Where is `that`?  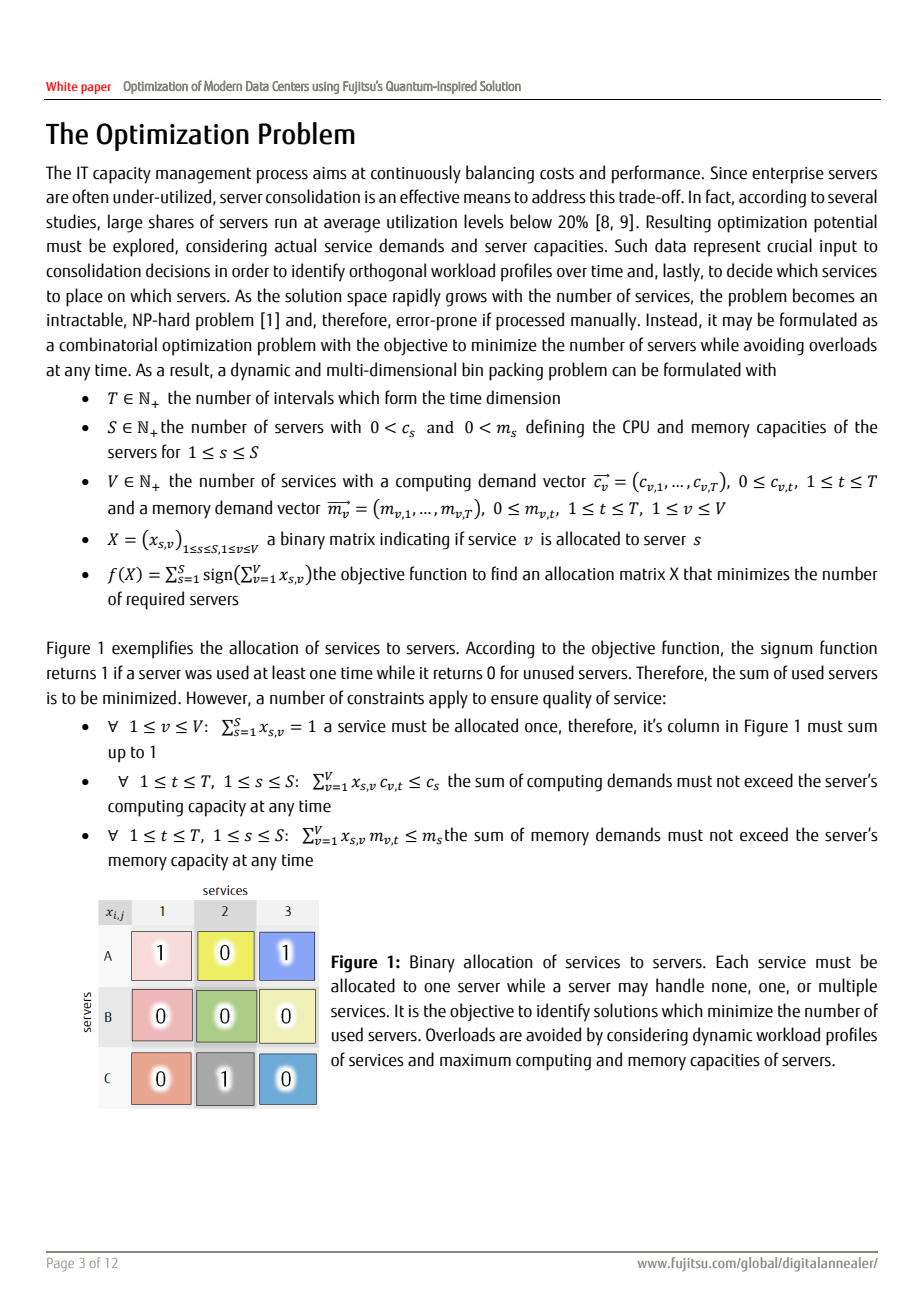 that is located at coordinates (698, 573).
